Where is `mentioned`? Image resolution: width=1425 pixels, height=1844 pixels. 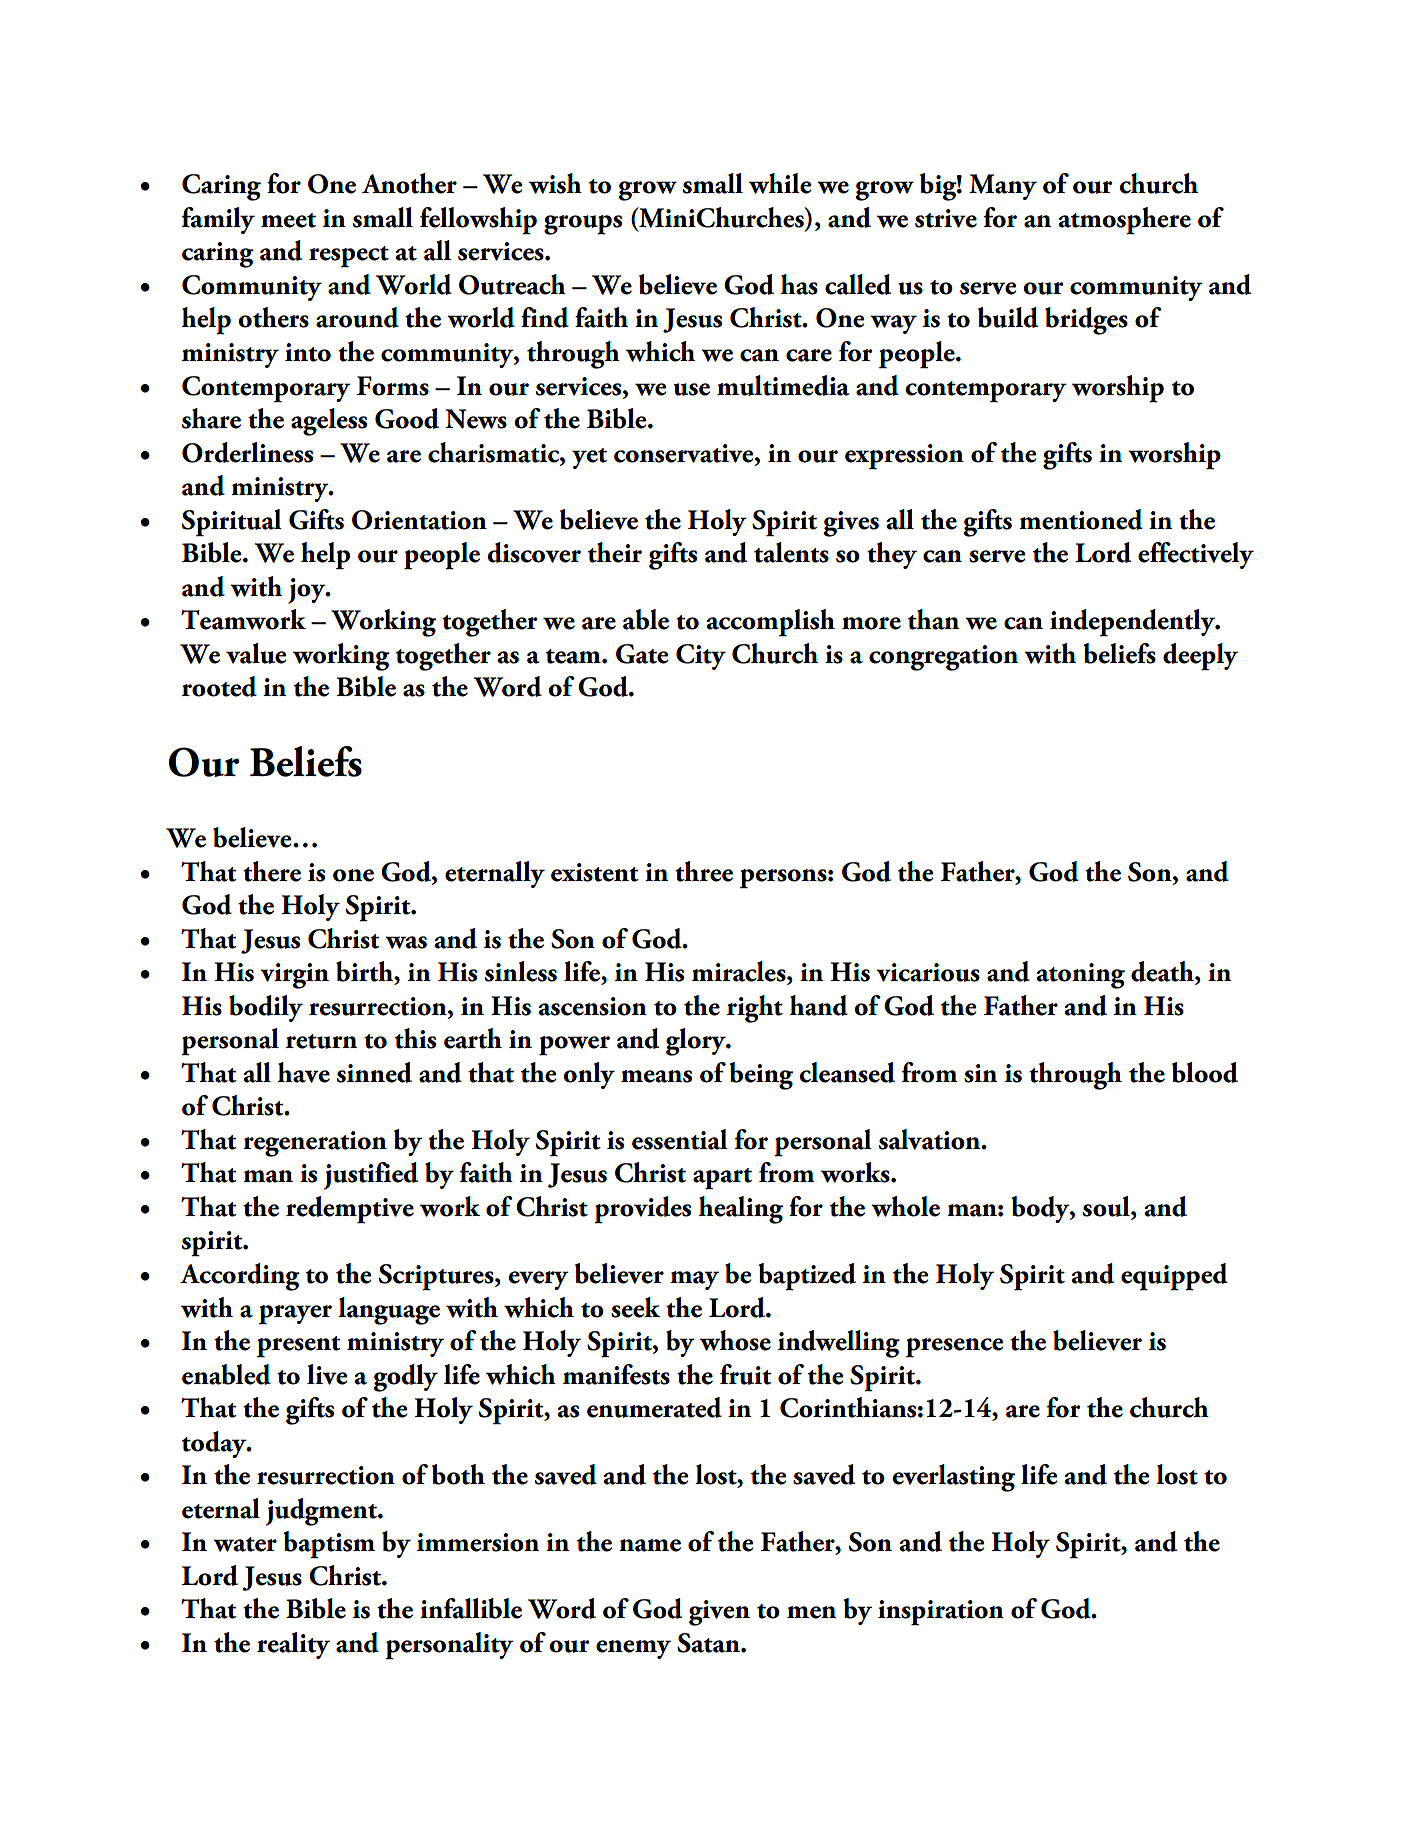 mentioned is located at coordinates (1081, 519).
